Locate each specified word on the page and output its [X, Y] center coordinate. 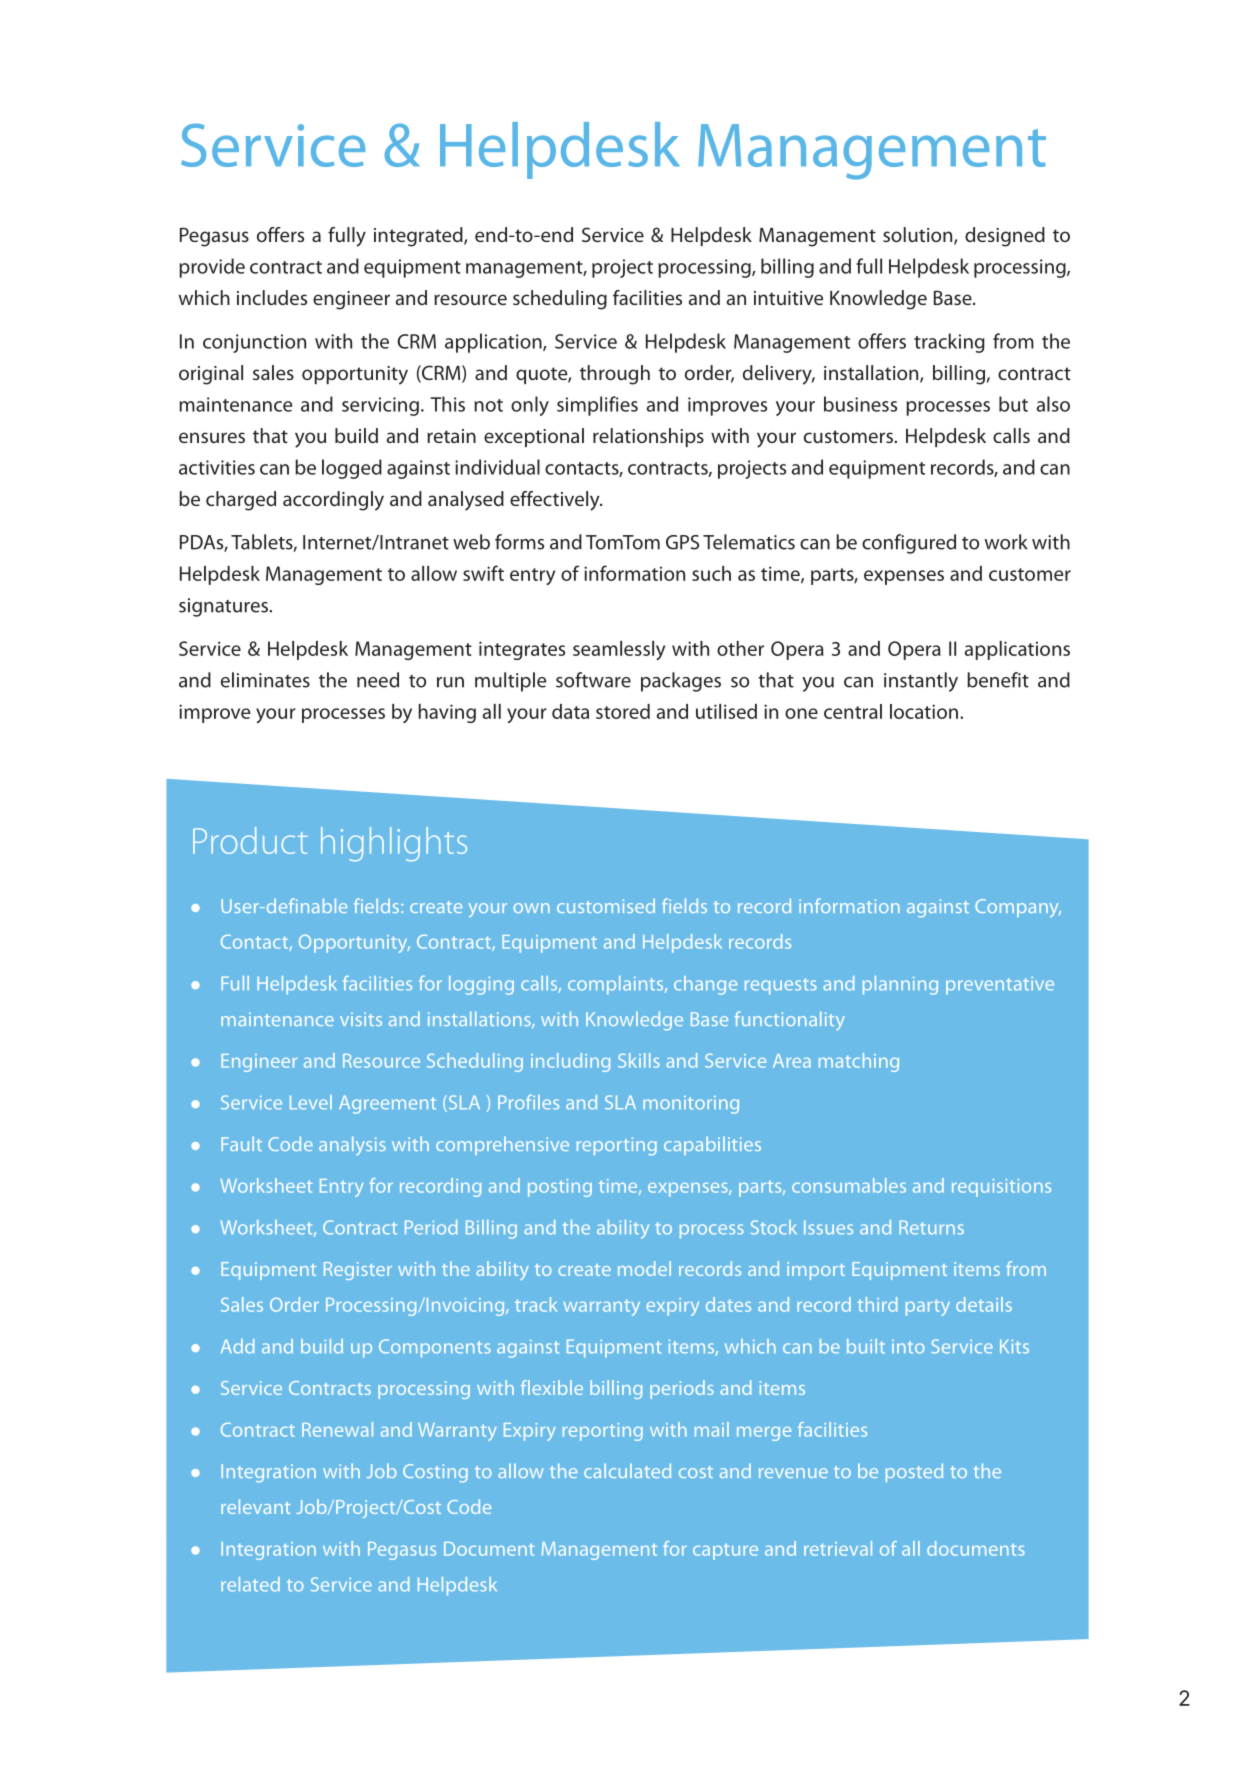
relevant [256, 1506]
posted [914, 1472]
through [615, 375]
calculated [627, 1470]
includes [272, 297]
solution [919, 236]
